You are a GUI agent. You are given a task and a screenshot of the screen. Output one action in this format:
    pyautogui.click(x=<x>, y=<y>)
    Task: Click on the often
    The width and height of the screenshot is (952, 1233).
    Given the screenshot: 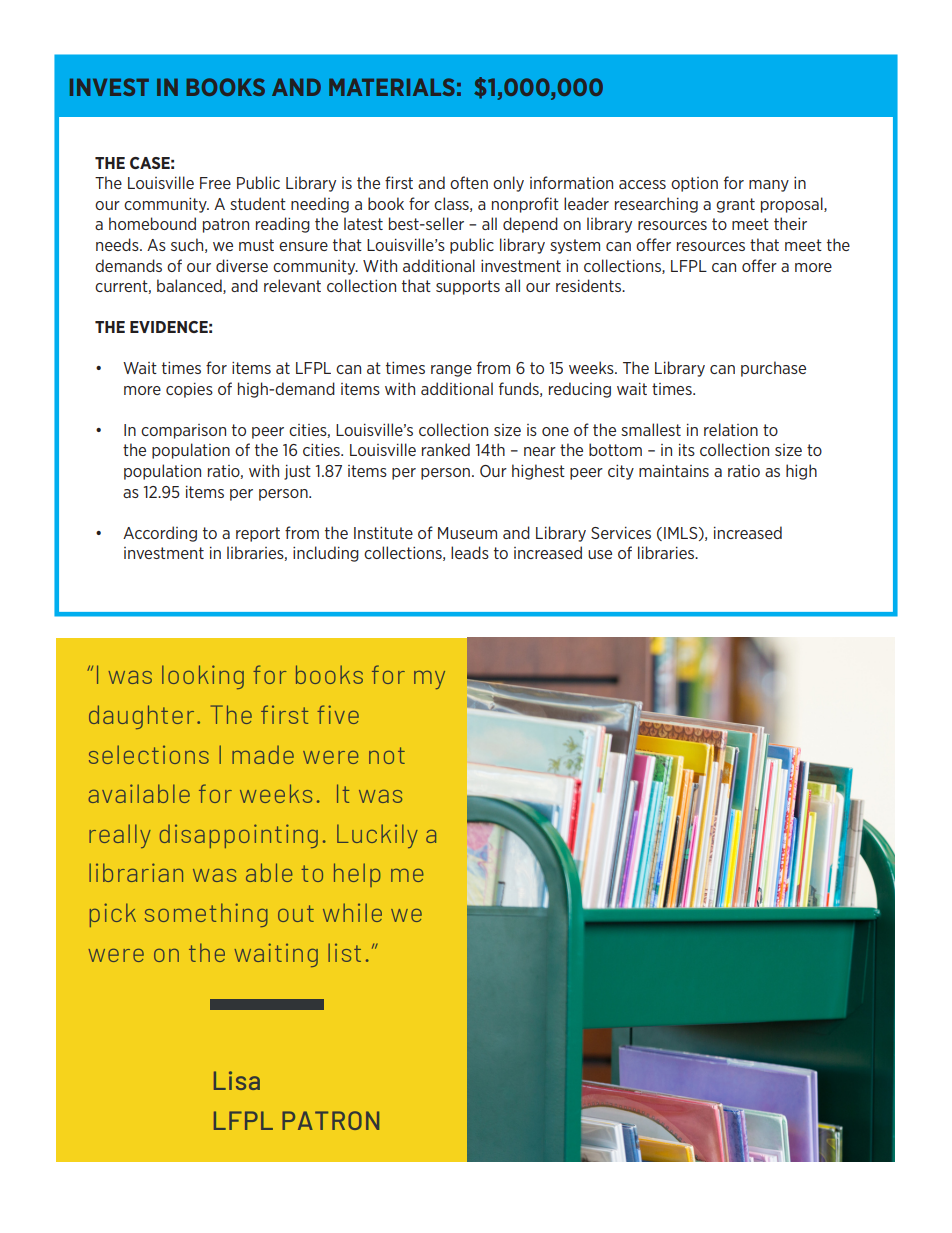 What is the action you would take?
    pyautogui.click(x=469, y=182)
